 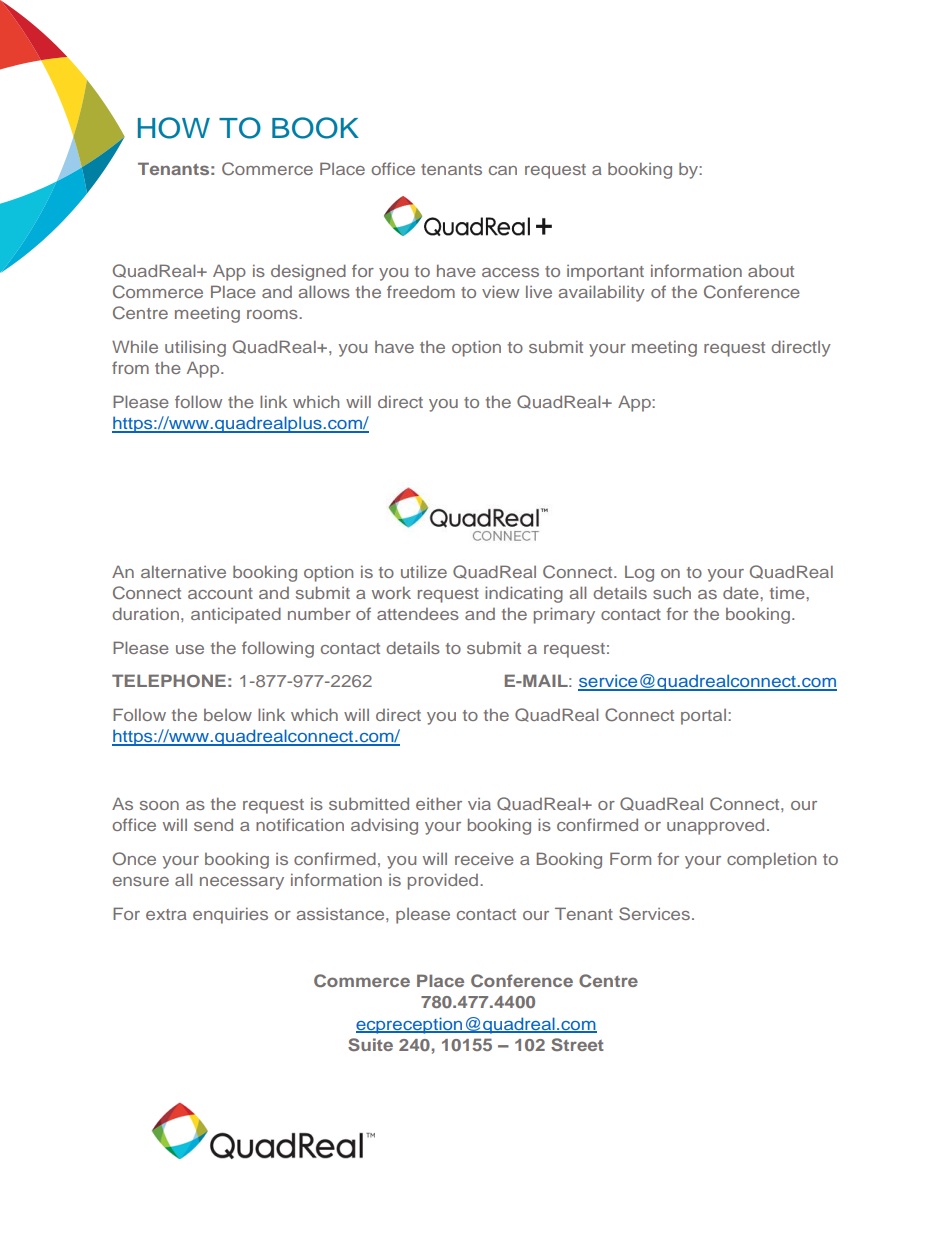 I want to click on Suite, so click(x=370, y=1045).
